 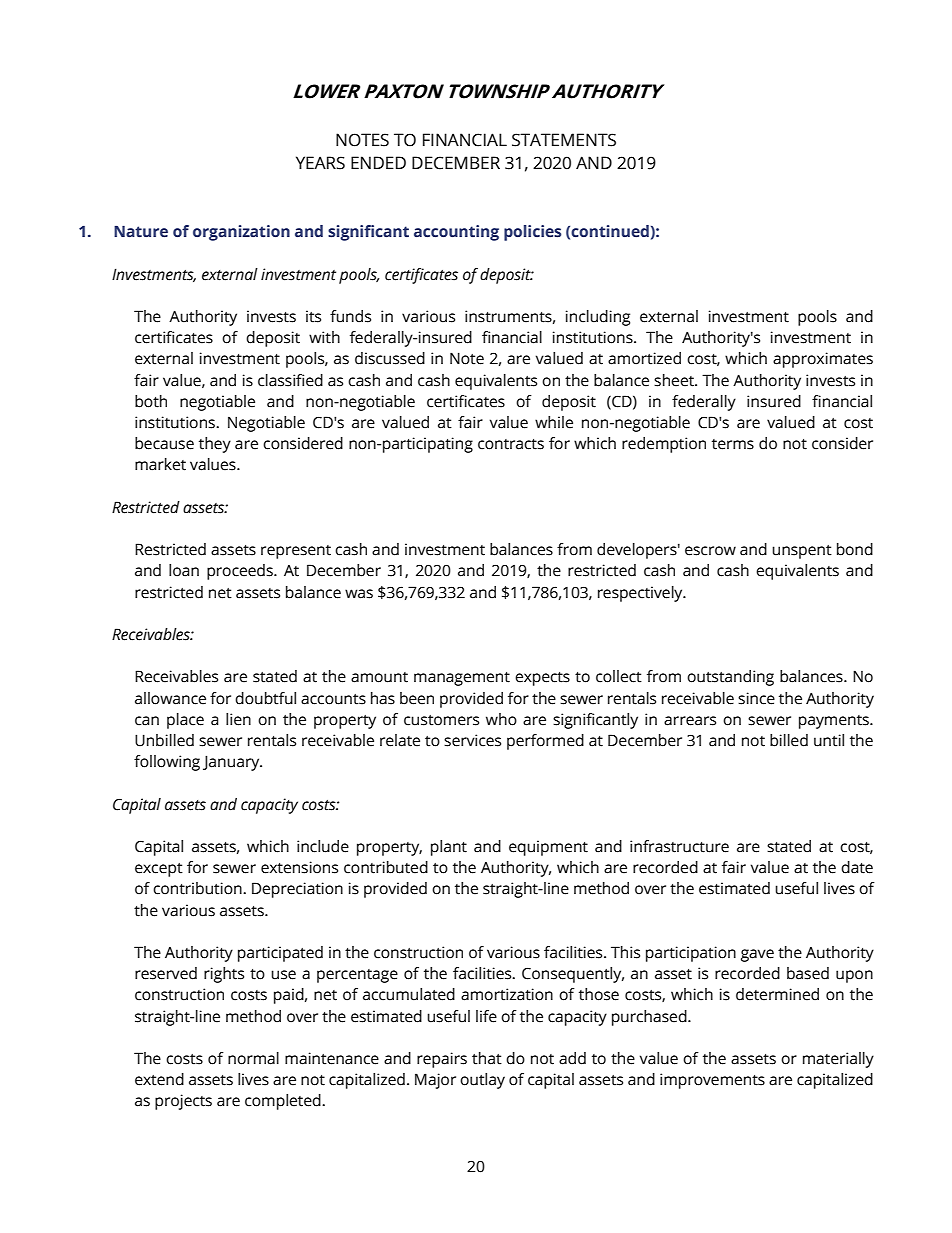 I want to click on management, so click(x=462, y=679).
